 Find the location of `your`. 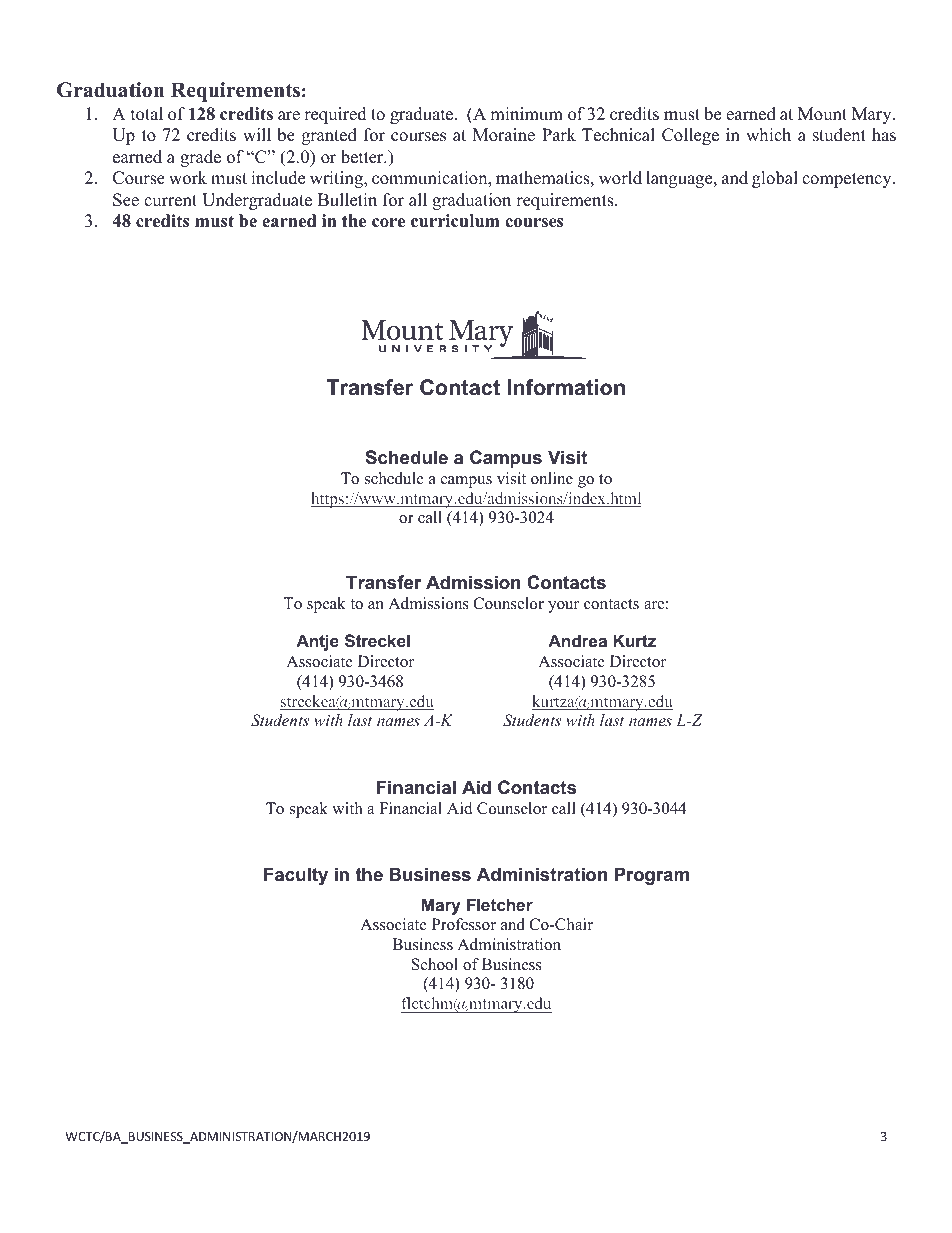

your is located at coordinates (563, 607).
